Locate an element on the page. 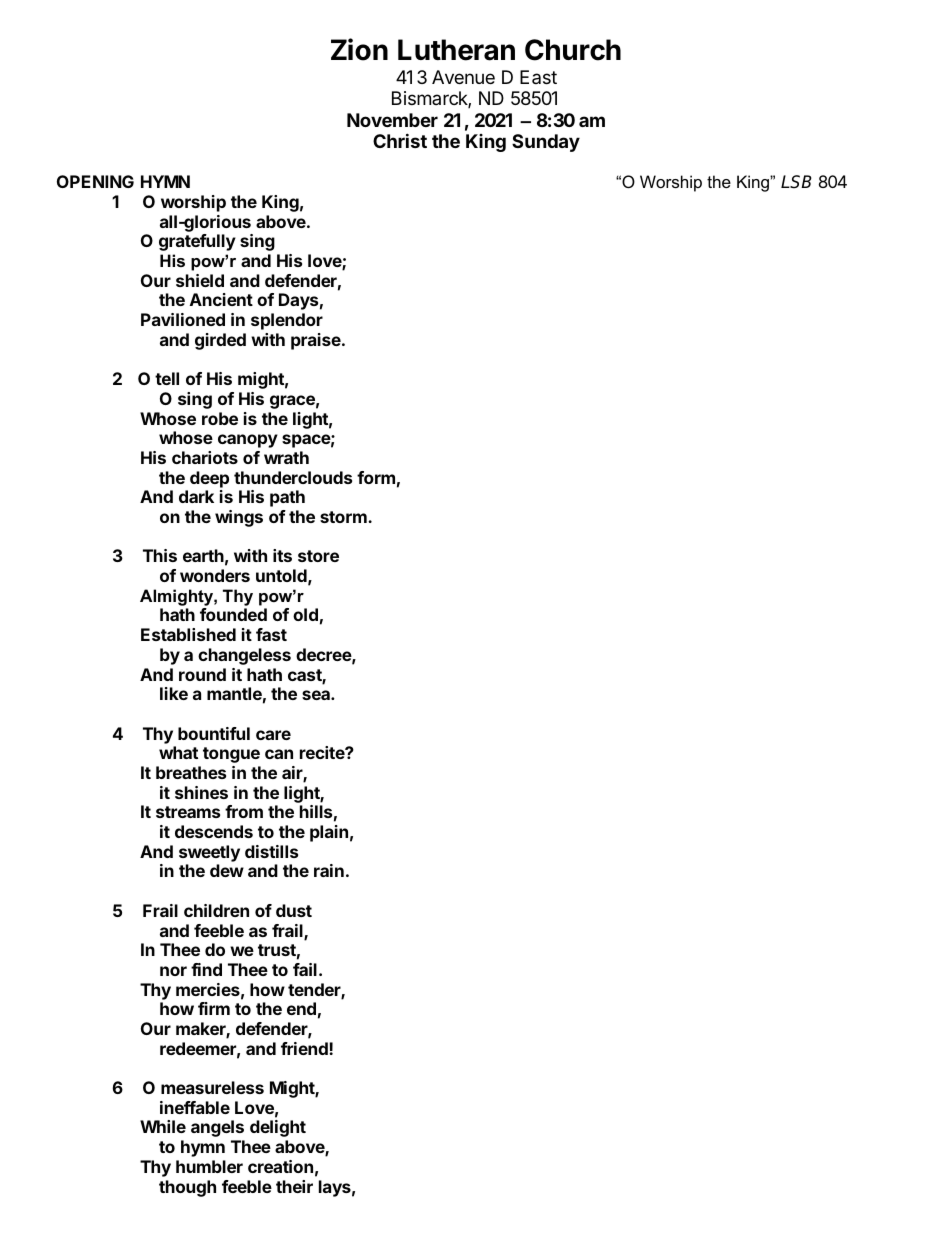  robe is located at coordinates (220, 418).
